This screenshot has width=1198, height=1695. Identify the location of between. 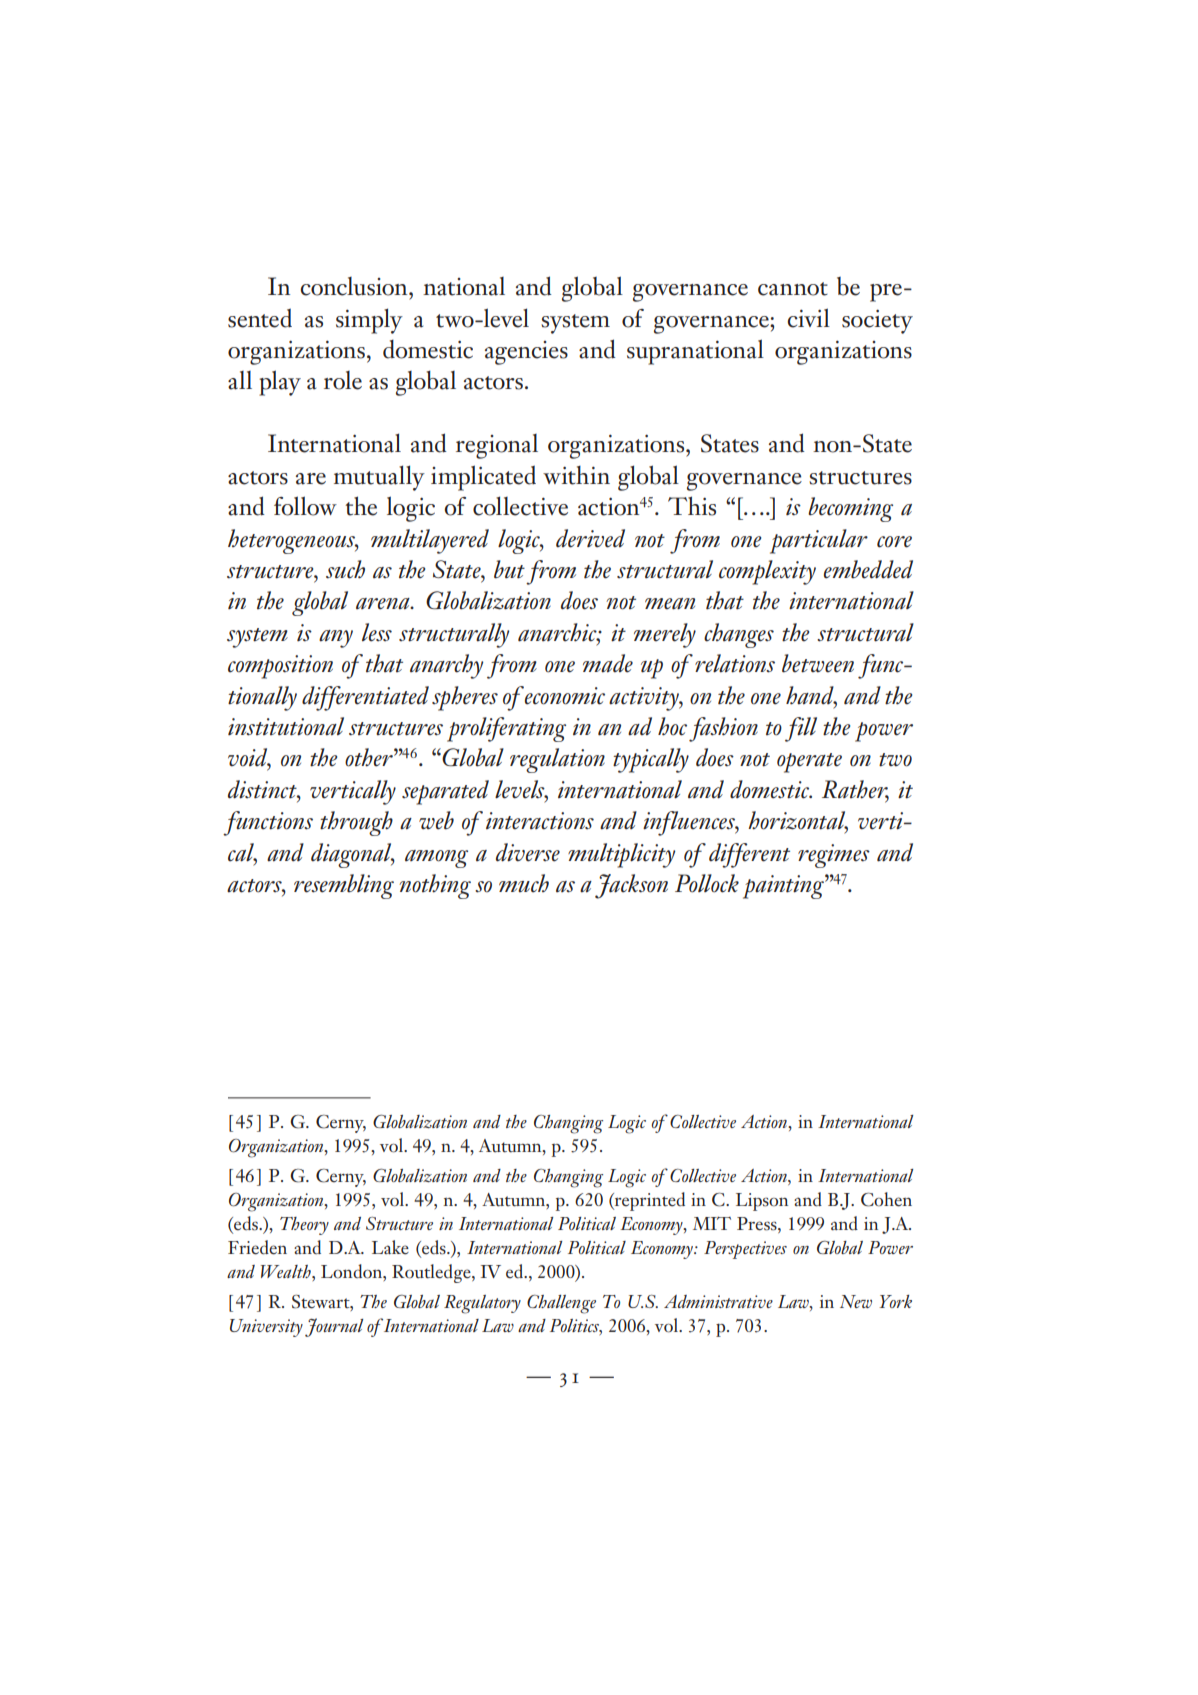
(818, 663).
